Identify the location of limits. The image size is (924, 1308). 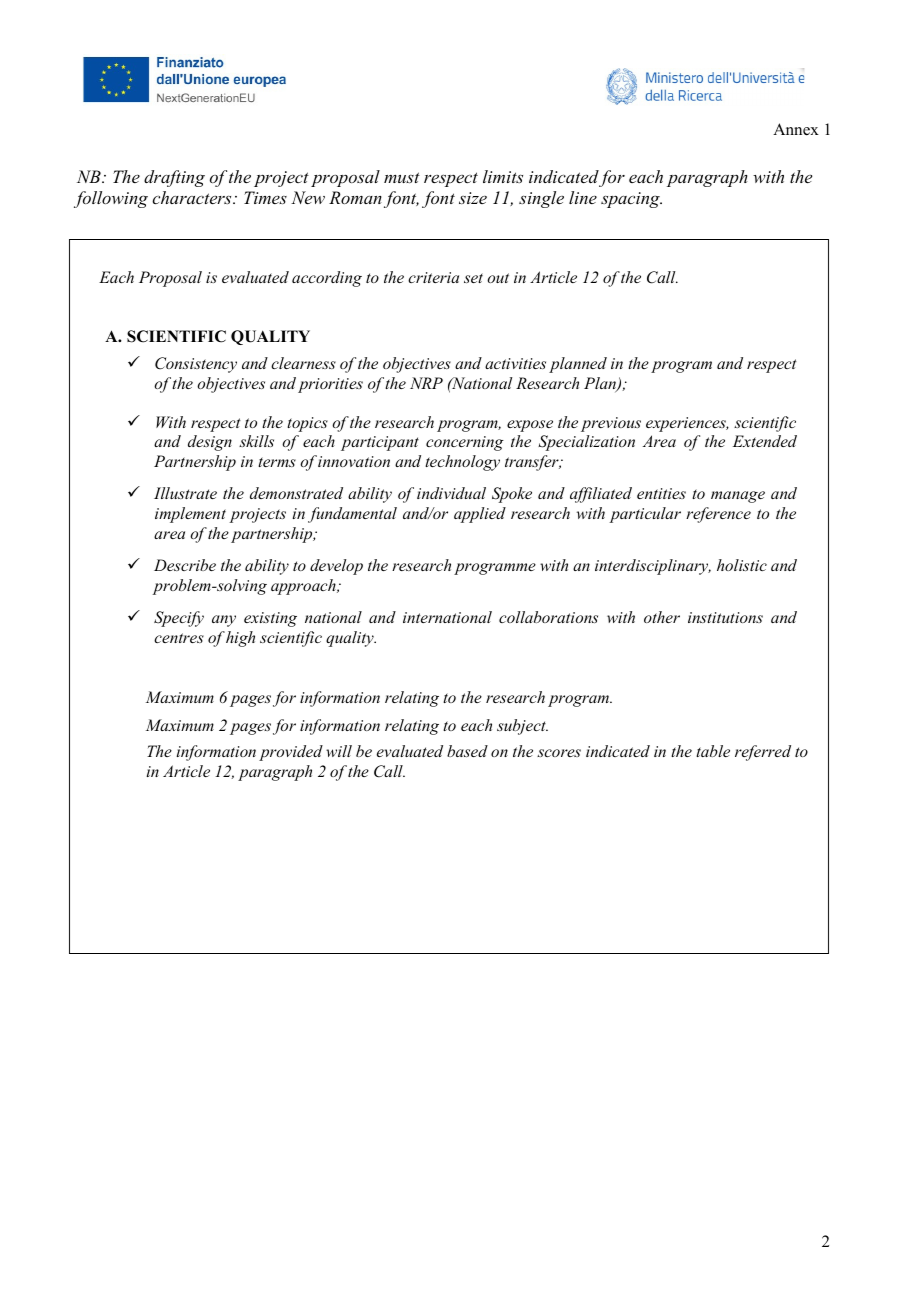
(503, 176).
